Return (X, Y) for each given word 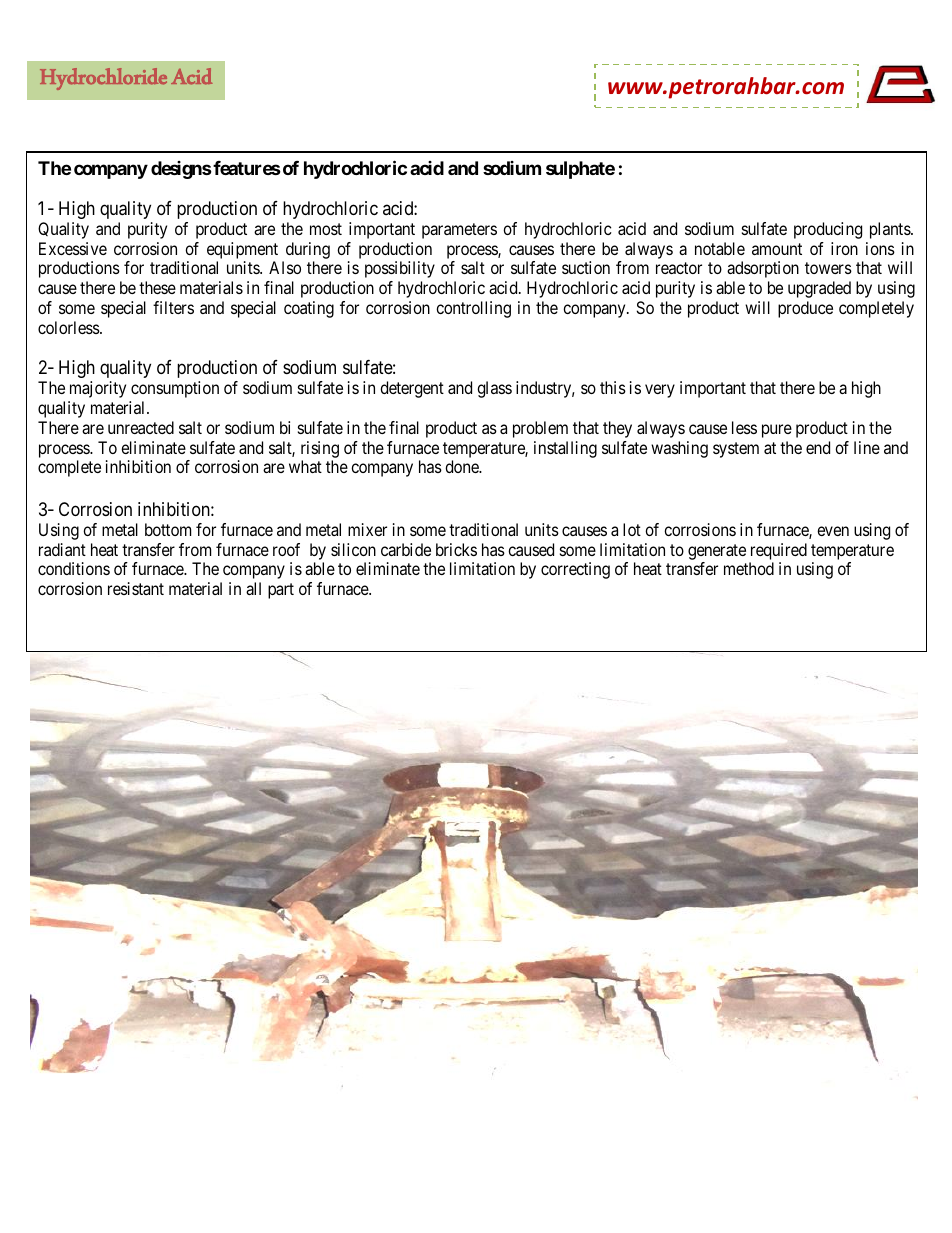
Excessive (73, 248)
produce (805, 309)
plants (891, 230)
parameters (459, 231)
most (326, 229)
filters (173, 307)
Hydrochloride (103, 79)
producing (828, 230)
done (463, 466)
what (305, 466)
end (818, 447)
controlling (473, 309)
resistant (136, 588)
